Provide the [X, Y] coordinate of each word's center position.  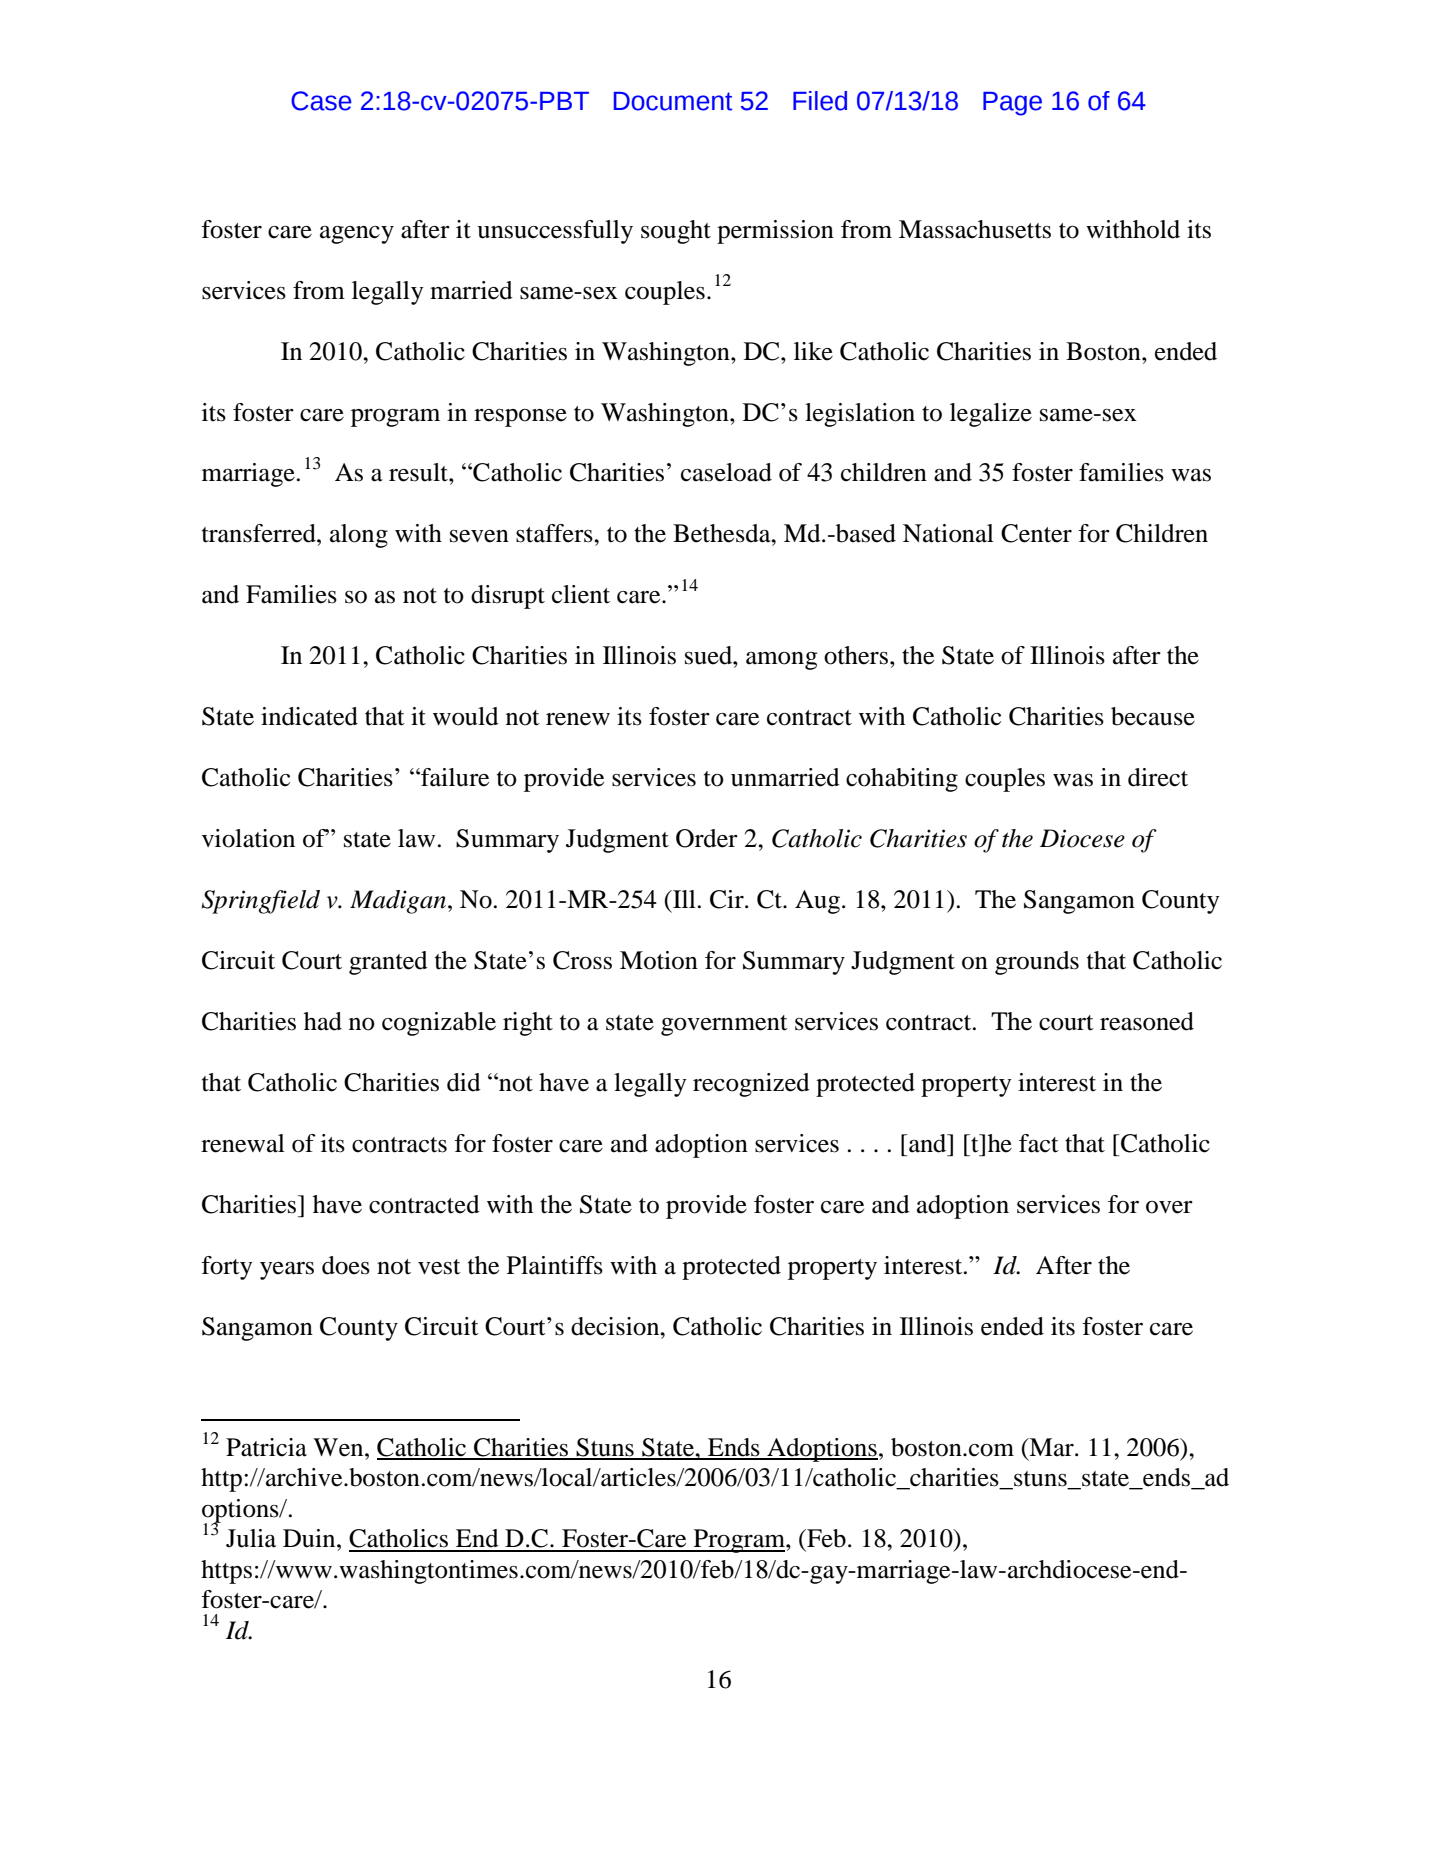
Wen [339, 1447]
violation [248, 838]
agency [357, 235]
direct [1158, 777]
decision [616, 1326]
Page [1012, 104]
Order [707, 838]
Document [673, 101]
